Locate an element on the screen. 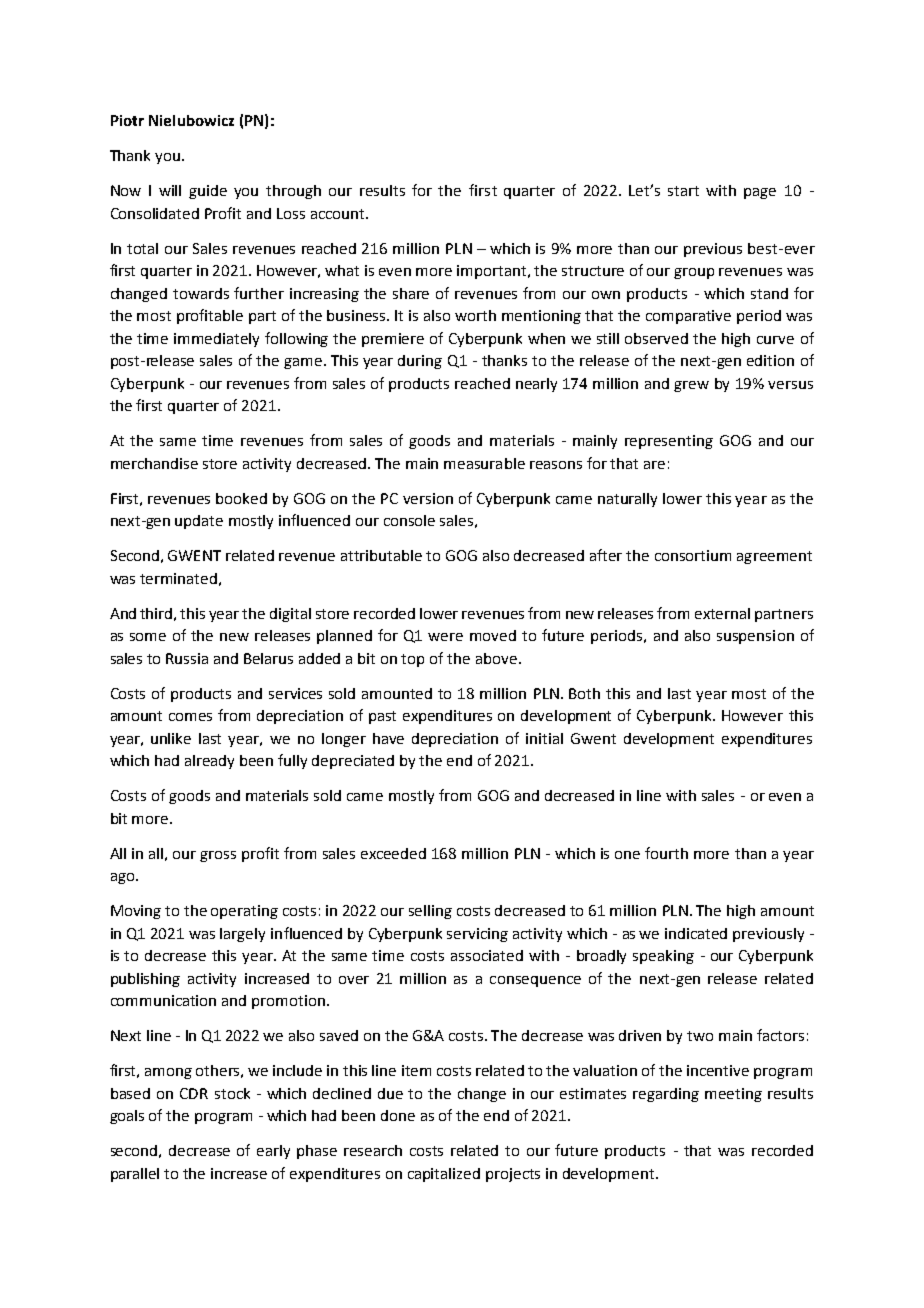  guide is located at coordinates (208, 192).
